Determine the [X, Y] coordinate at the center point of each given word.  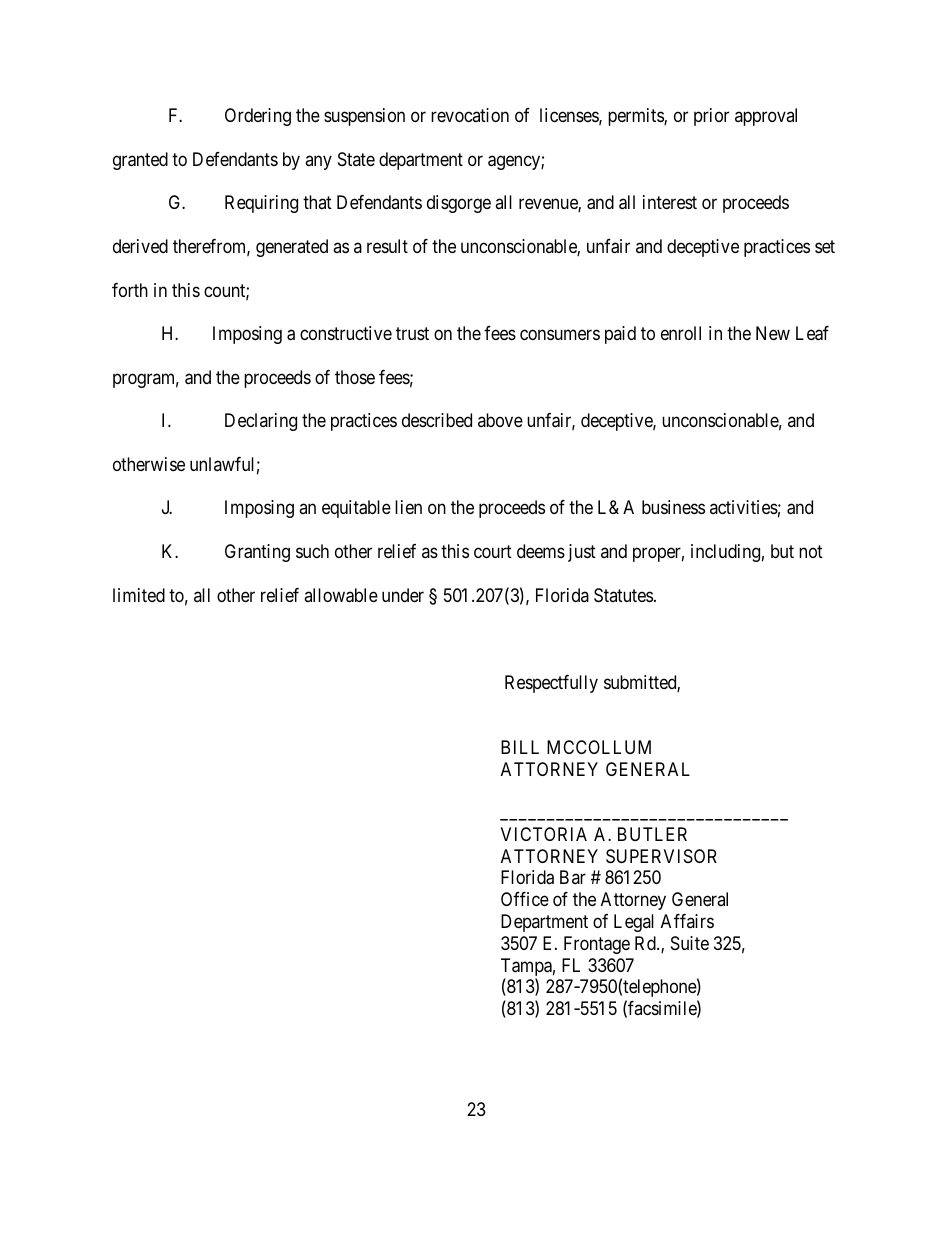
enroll [681, 333]
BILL [520, 747]
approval [766, 117]
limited [139, 595]
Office [525, 899]
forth [130, 290]
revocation [470, 115]
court [493, 551]
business [673, 507]
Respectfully [551, 684]
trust [412, 334]
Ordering [258, 117]
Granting [257, 553]
